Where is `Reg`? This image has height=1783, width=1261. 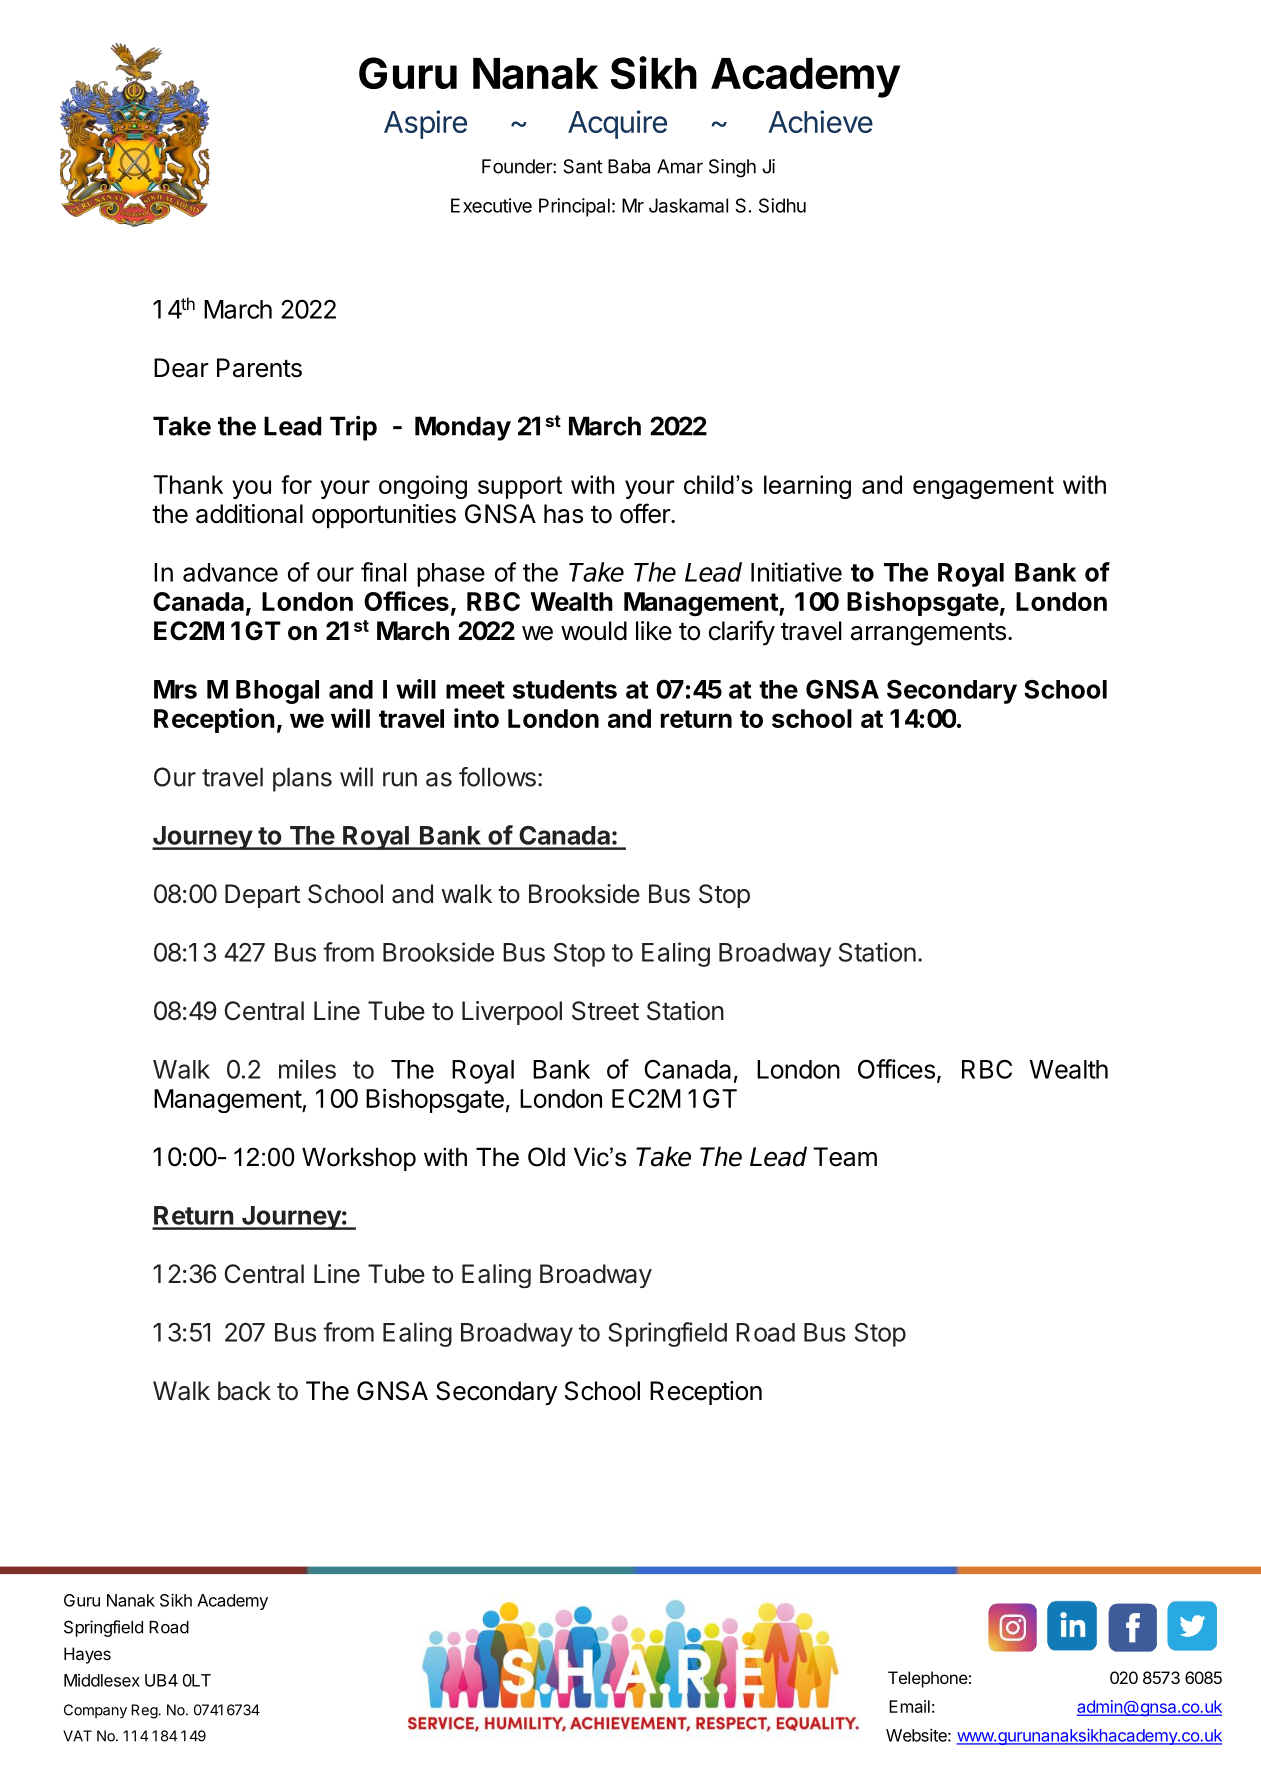 Reg is located at coordinates (145, 1711).
